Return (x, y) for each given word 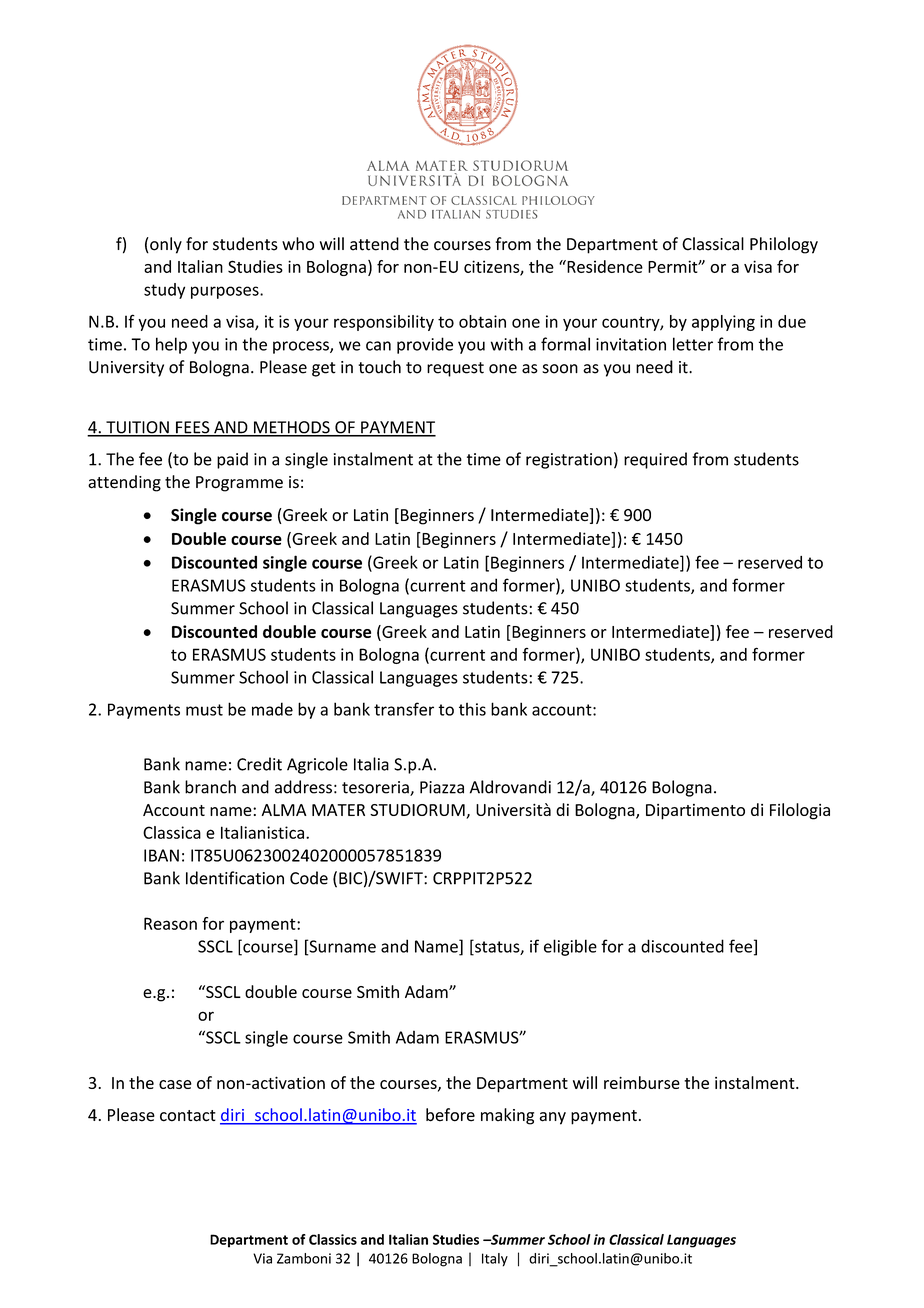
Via (262, 1258)
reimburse (642, 1082)
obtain (482, 321)
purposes (226, 292)
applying (723, 323)
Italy (495, 1260)
